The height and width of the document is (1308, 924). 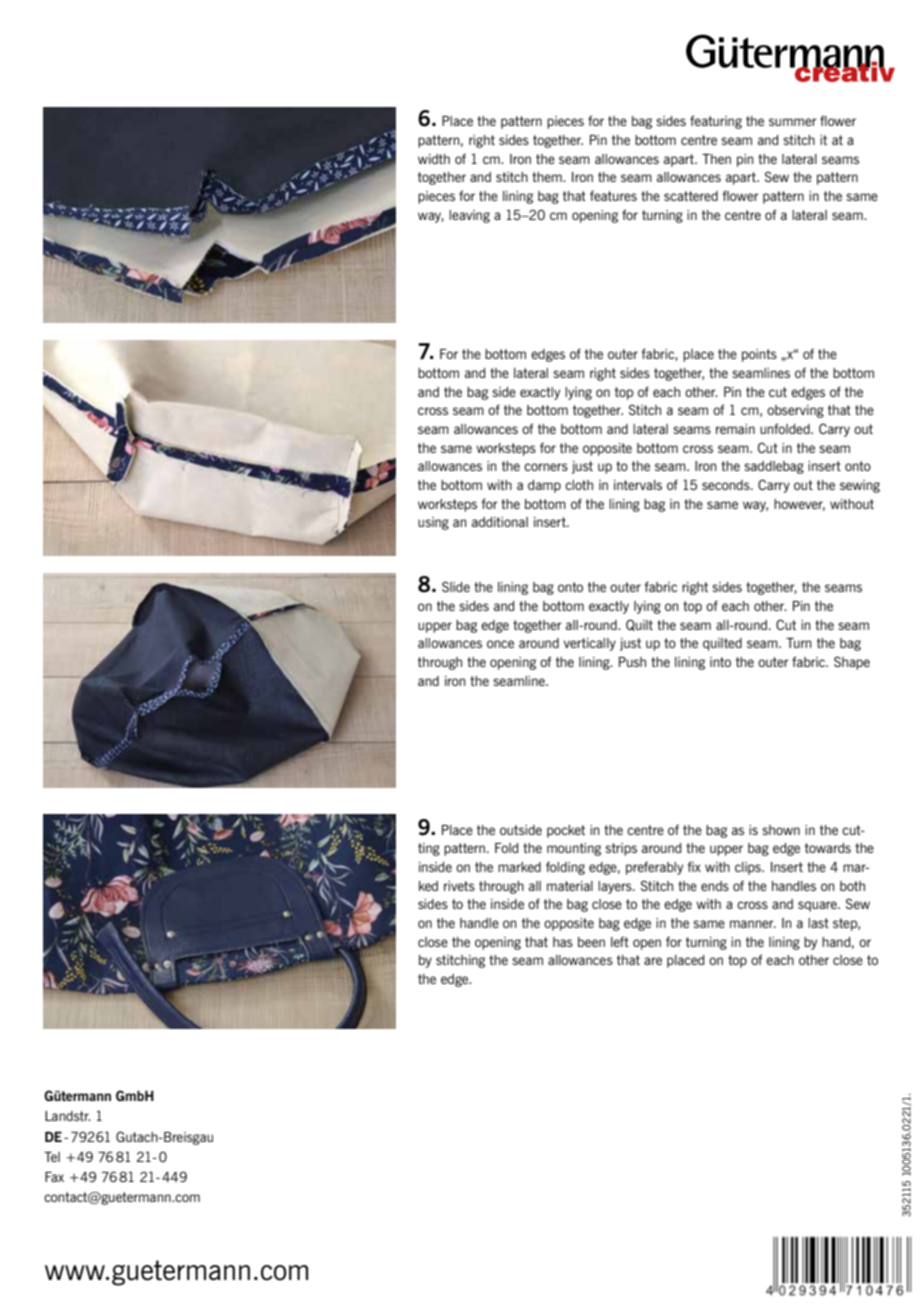 What do you see at coordinates (469, 216) in the document?
I see `leaving` at bounding box center [469, 216].
